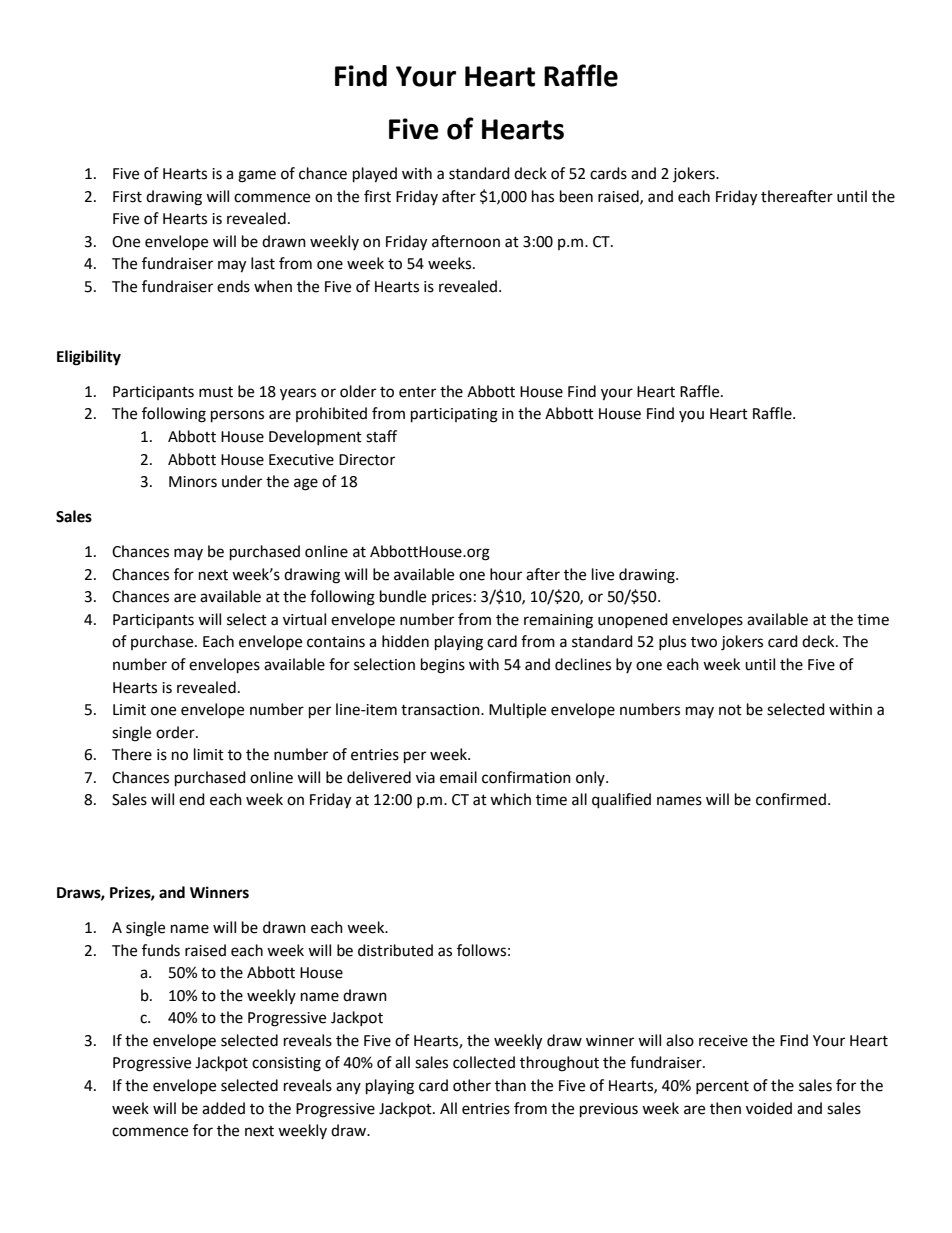  I want to click on hidden, so click(405, 641).
